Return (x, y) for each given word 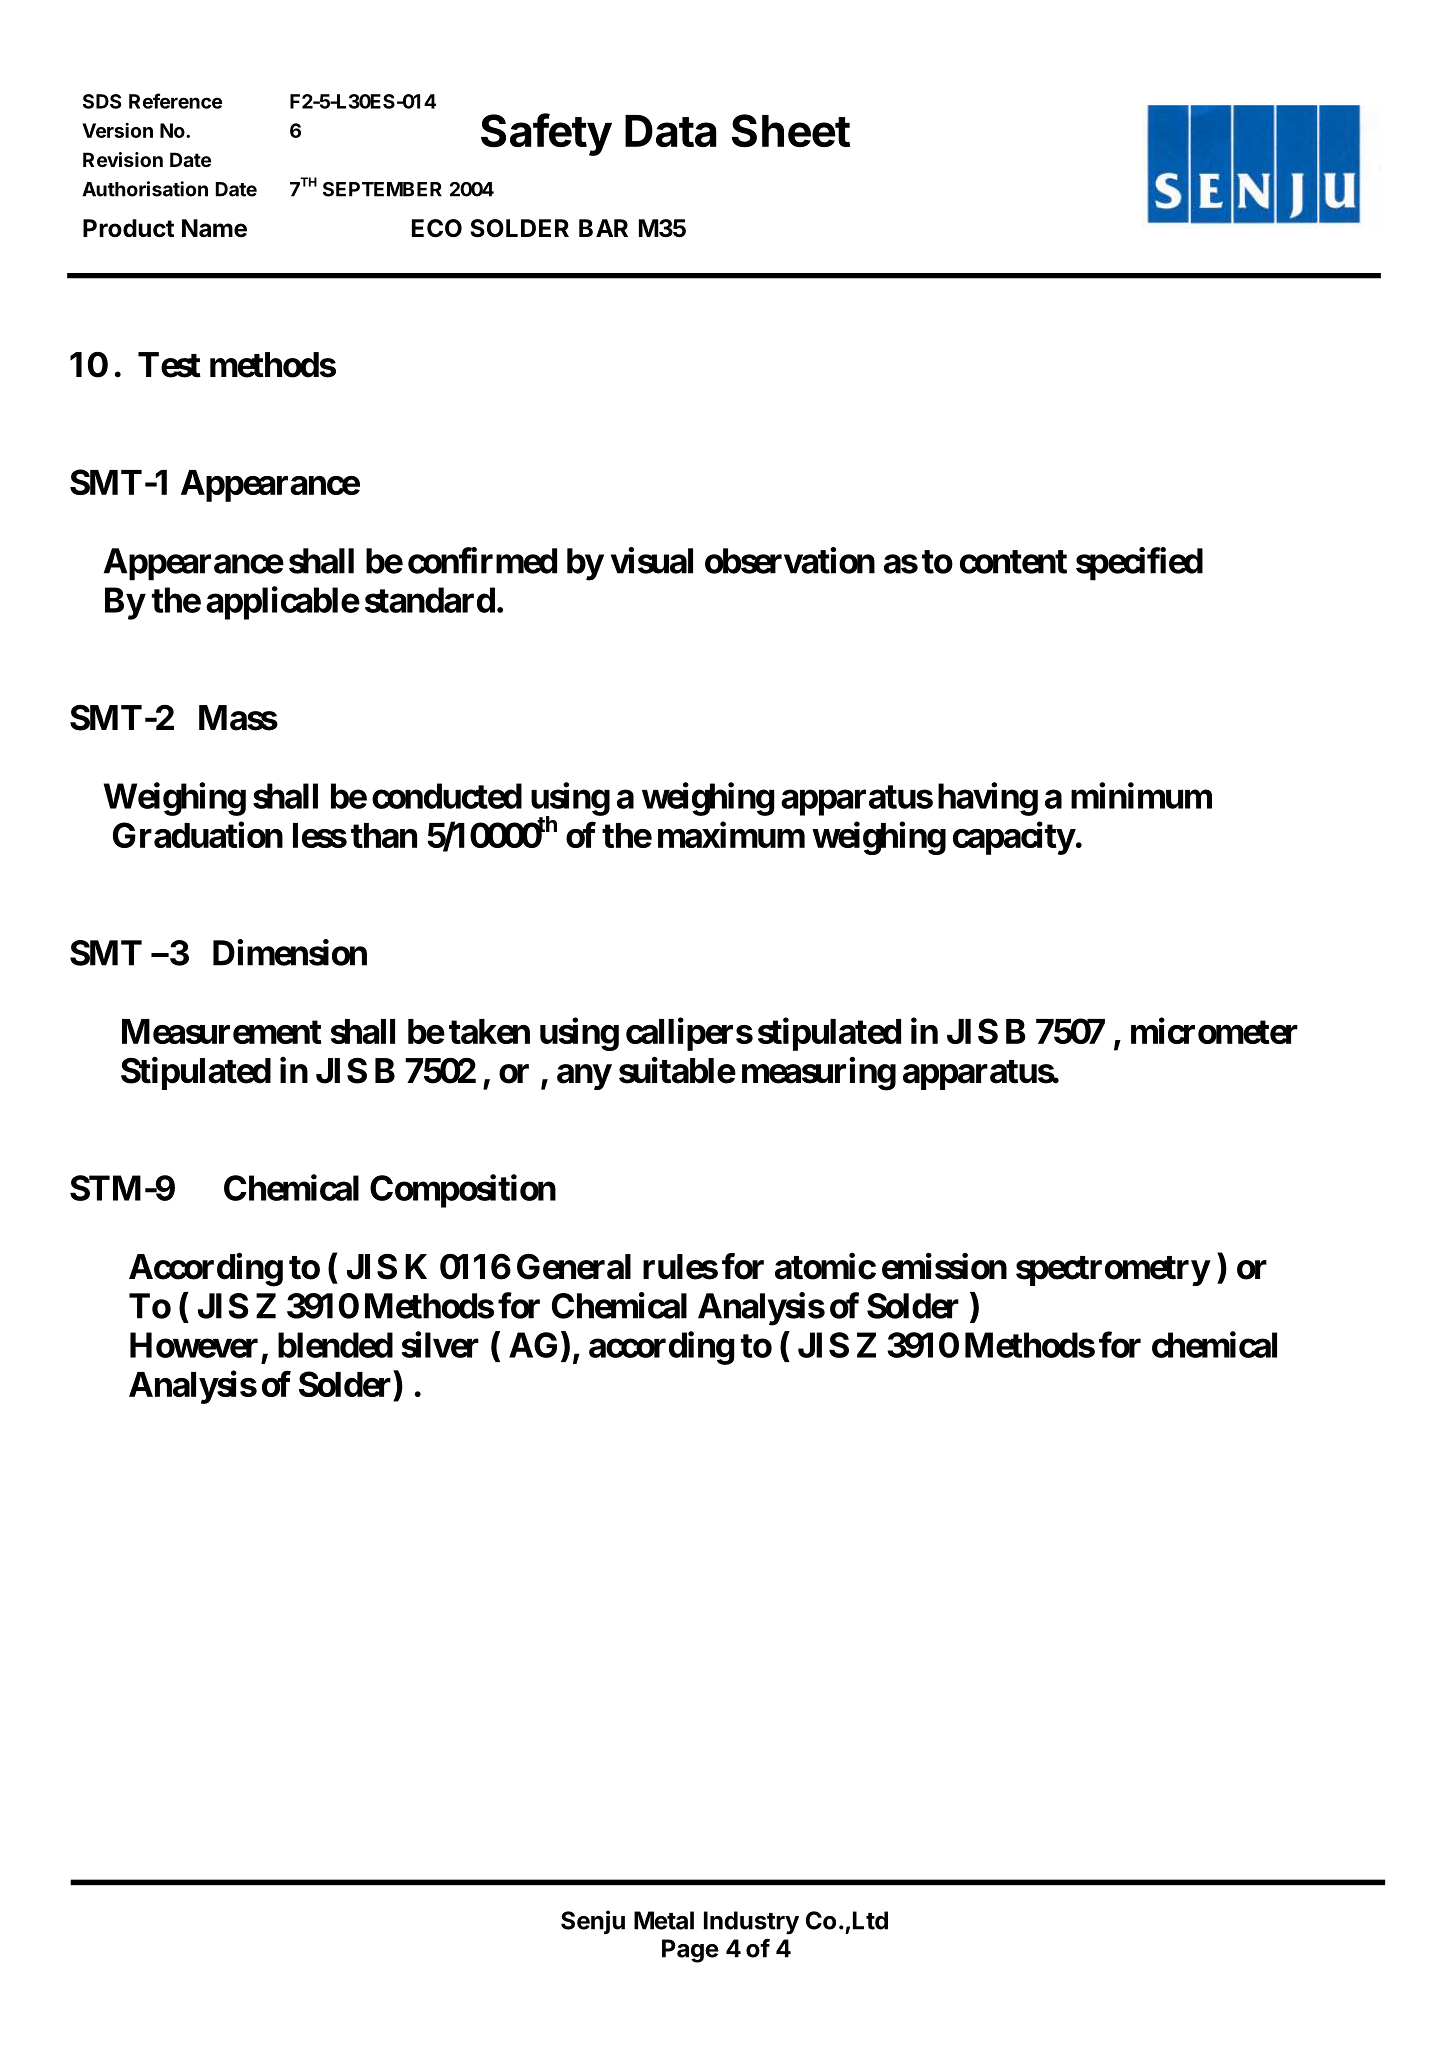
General (574, 1266)
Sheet (791, 131)
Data (671, 131)
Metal (664, 1920)
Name (214, 228)
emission (944, 1266)
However (194, 1345)
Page (690, 1951)
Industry (751, 1923)
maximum (731, 835)
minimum (1141, 795)
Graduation (198, 835)
